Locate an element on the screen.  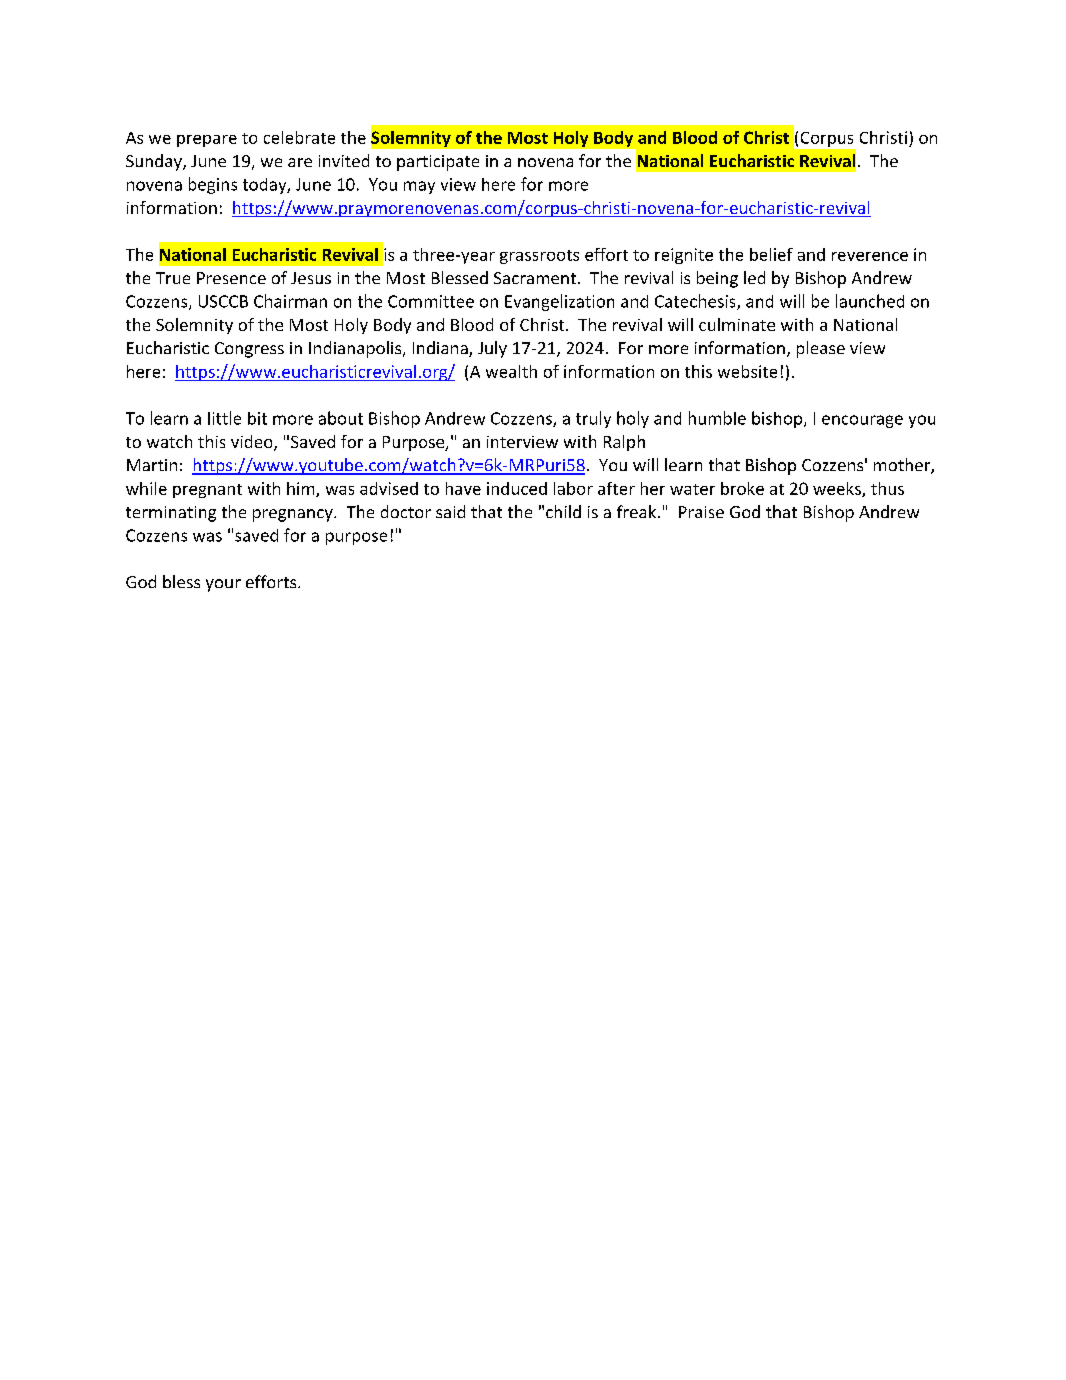
child is located at coordinates (563, 511).
